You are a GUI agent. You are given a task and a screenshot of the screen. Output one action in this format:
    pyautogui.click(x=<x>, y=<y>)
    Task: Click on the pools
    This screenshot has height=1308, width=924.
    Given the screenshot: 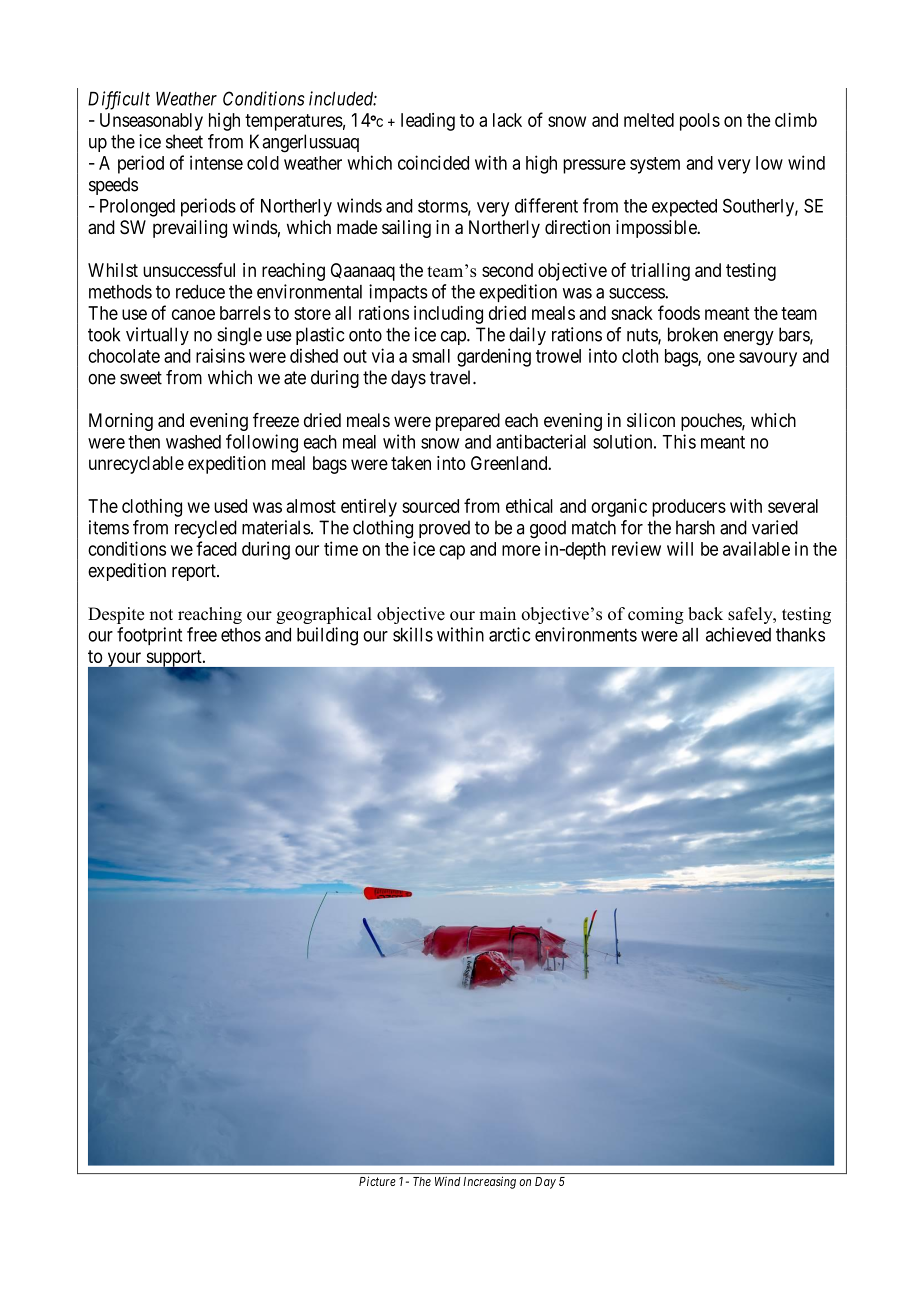 What is the action you would take?
    pyautogui.click(x=700, y=122)
